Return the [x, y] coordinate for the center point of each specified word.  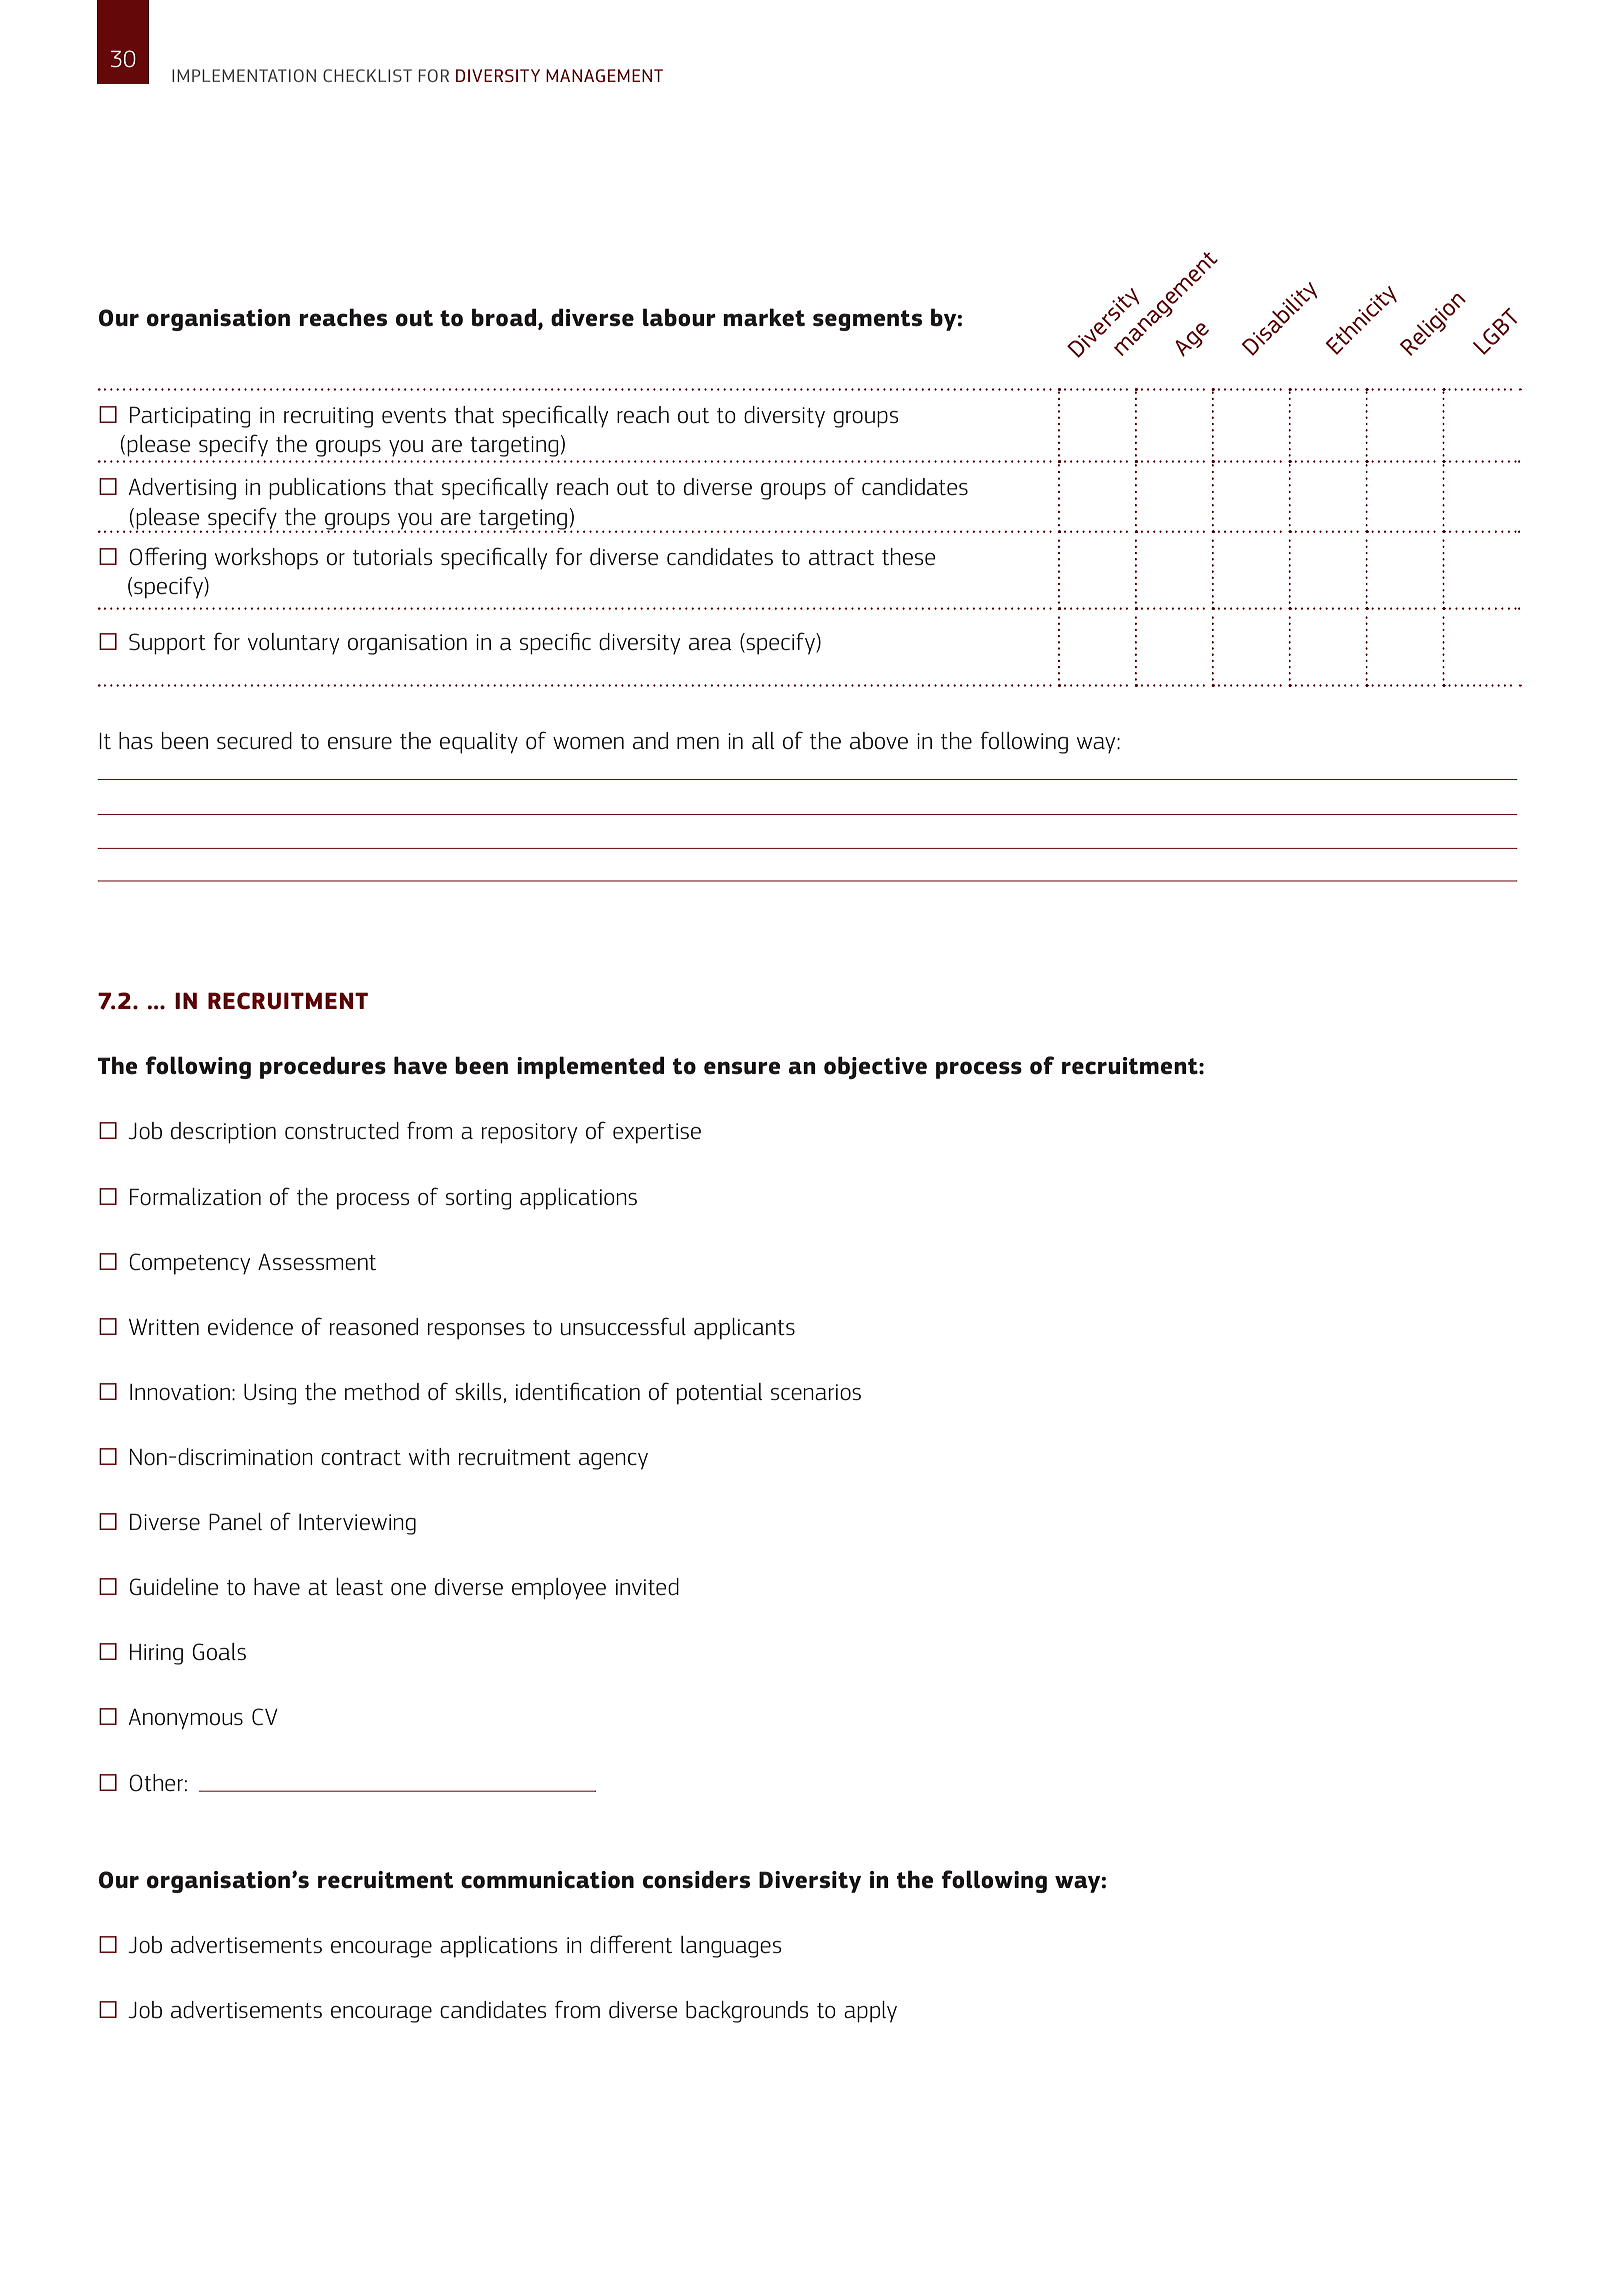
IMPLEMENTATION [244, 75]
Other [156, 1783]
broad [505, 317]
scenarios [816, 1392]
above [879, 741]
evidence [250, 1327]
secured [254, 741]
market [764, 317]
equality [479, 743]
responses [476, 1331]
